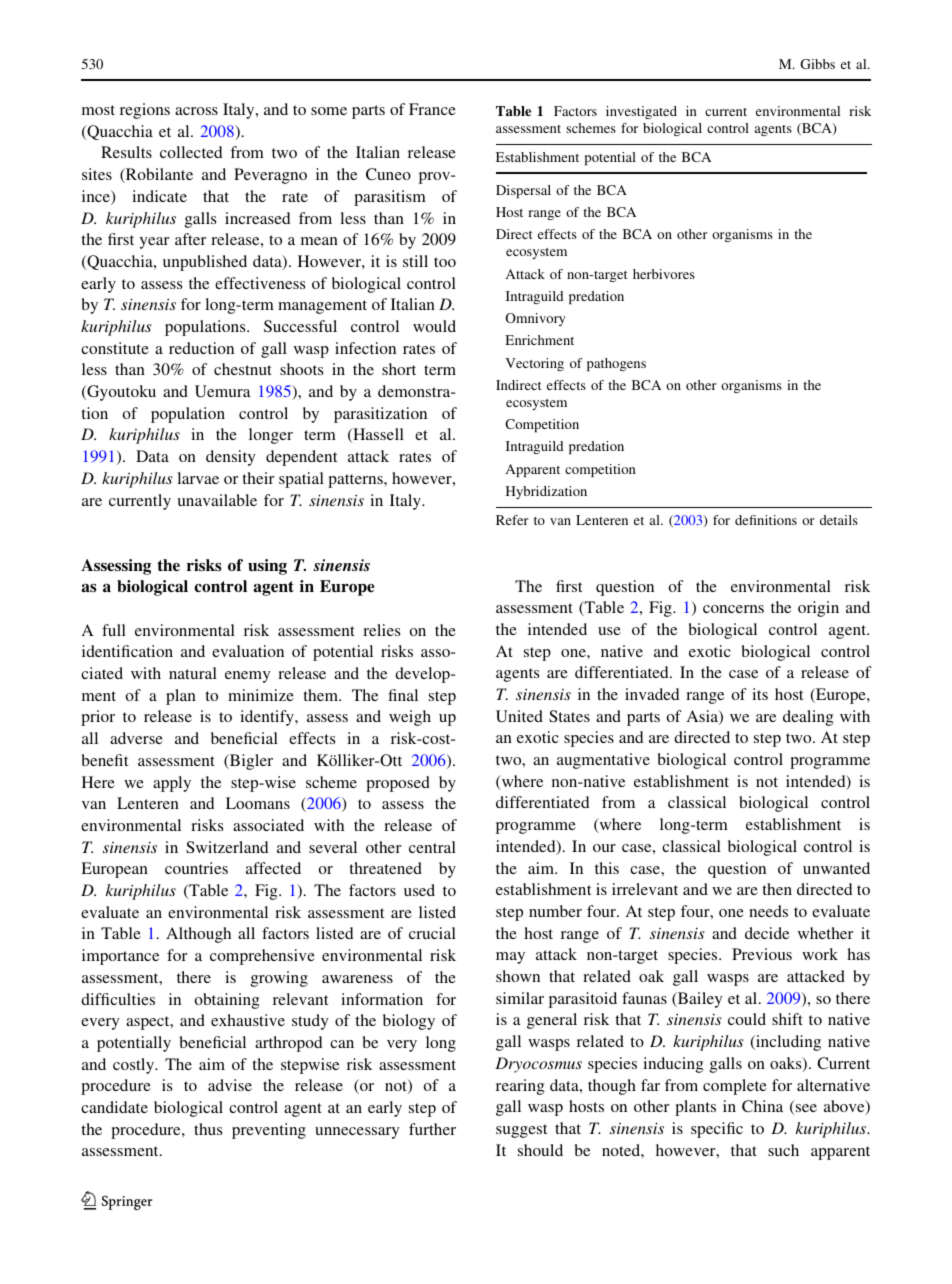 This document has width=952, height=1284. Describe the element at coordinates (172, 784) in the document. I see `apply` at that location.
